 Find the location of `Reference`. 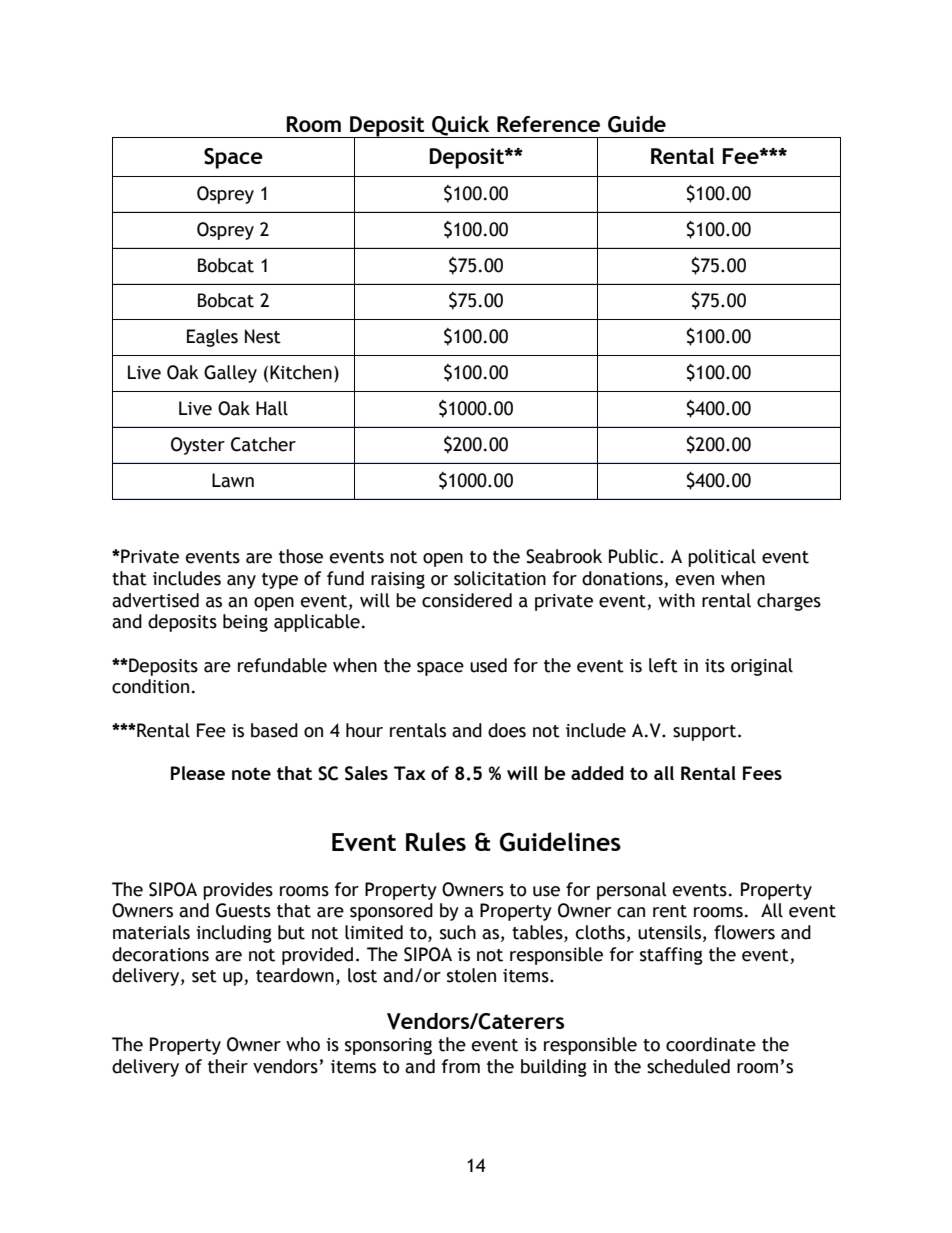

Reference is located at coordinates (548, 124).
